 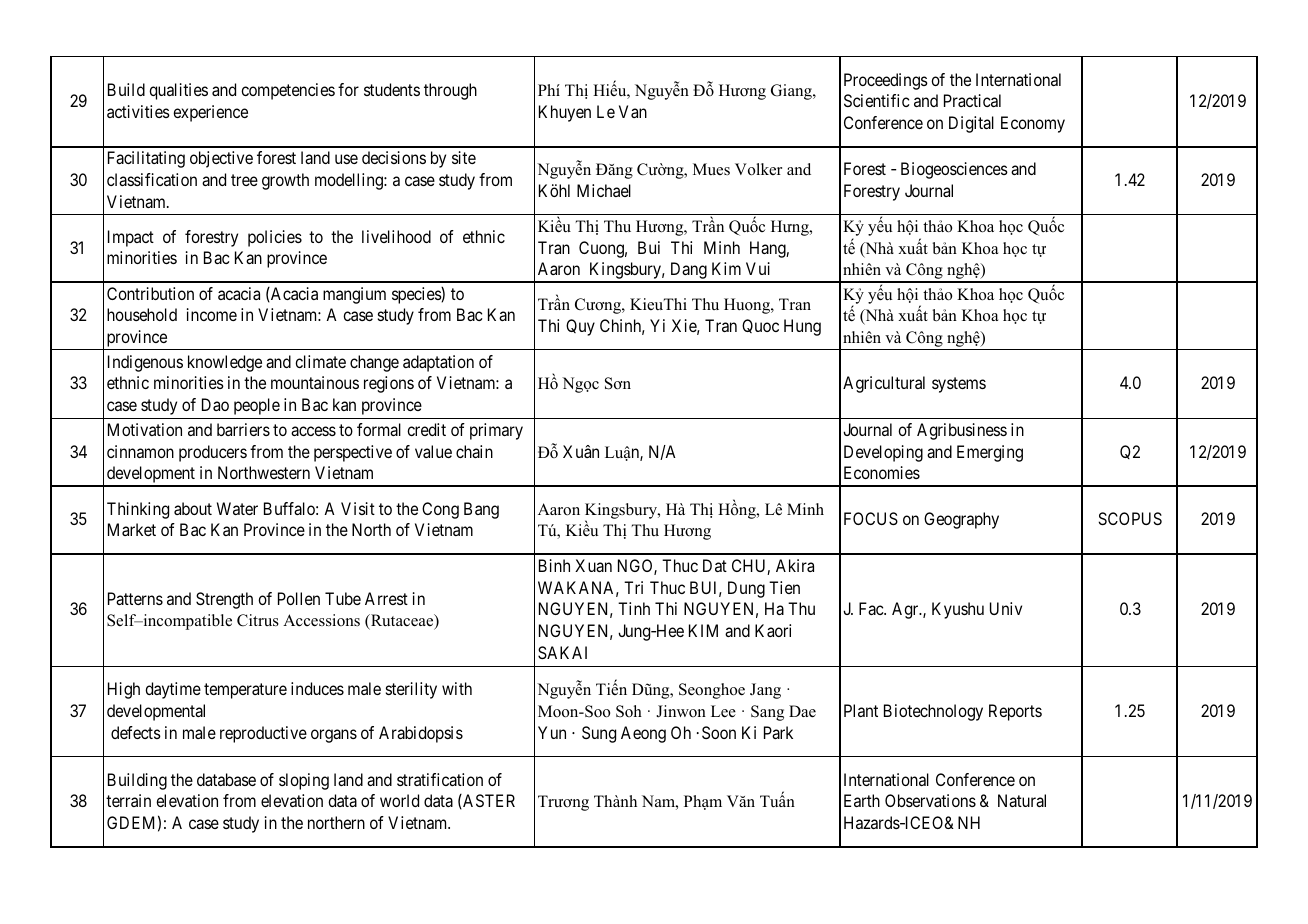 What do you see at coordinates (959, 385) in the document?
I see `systems` at bounding box center [959, 385].
